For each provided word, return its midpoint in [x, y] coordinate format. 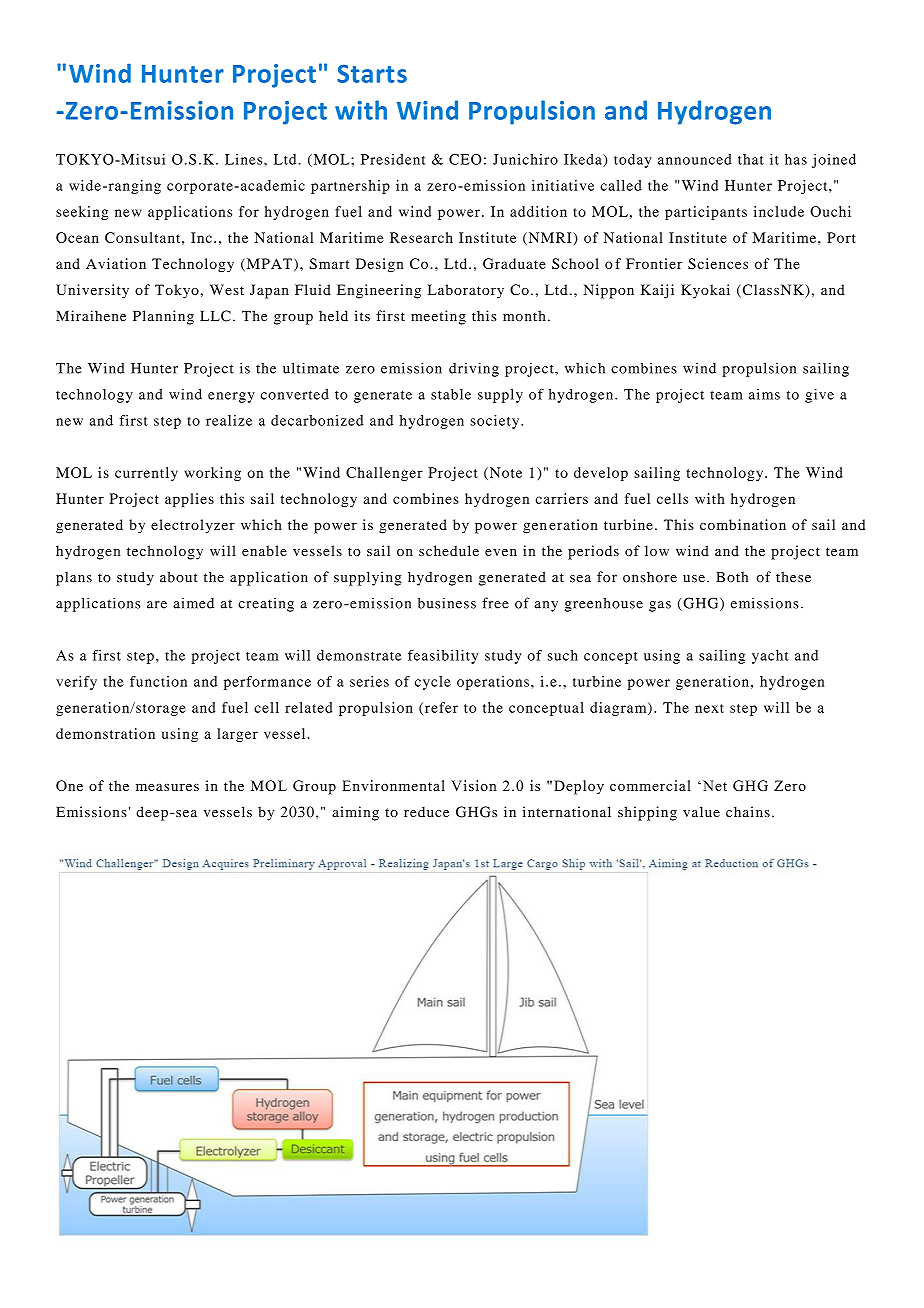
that [751, 159]
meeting [438, 317]
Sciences [718, 263]
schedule [449, 550]
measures [167, 787]
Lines [245, 159]
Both [732, 577]
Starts [372, 73]
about [179, 577]
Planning [163, 317]
